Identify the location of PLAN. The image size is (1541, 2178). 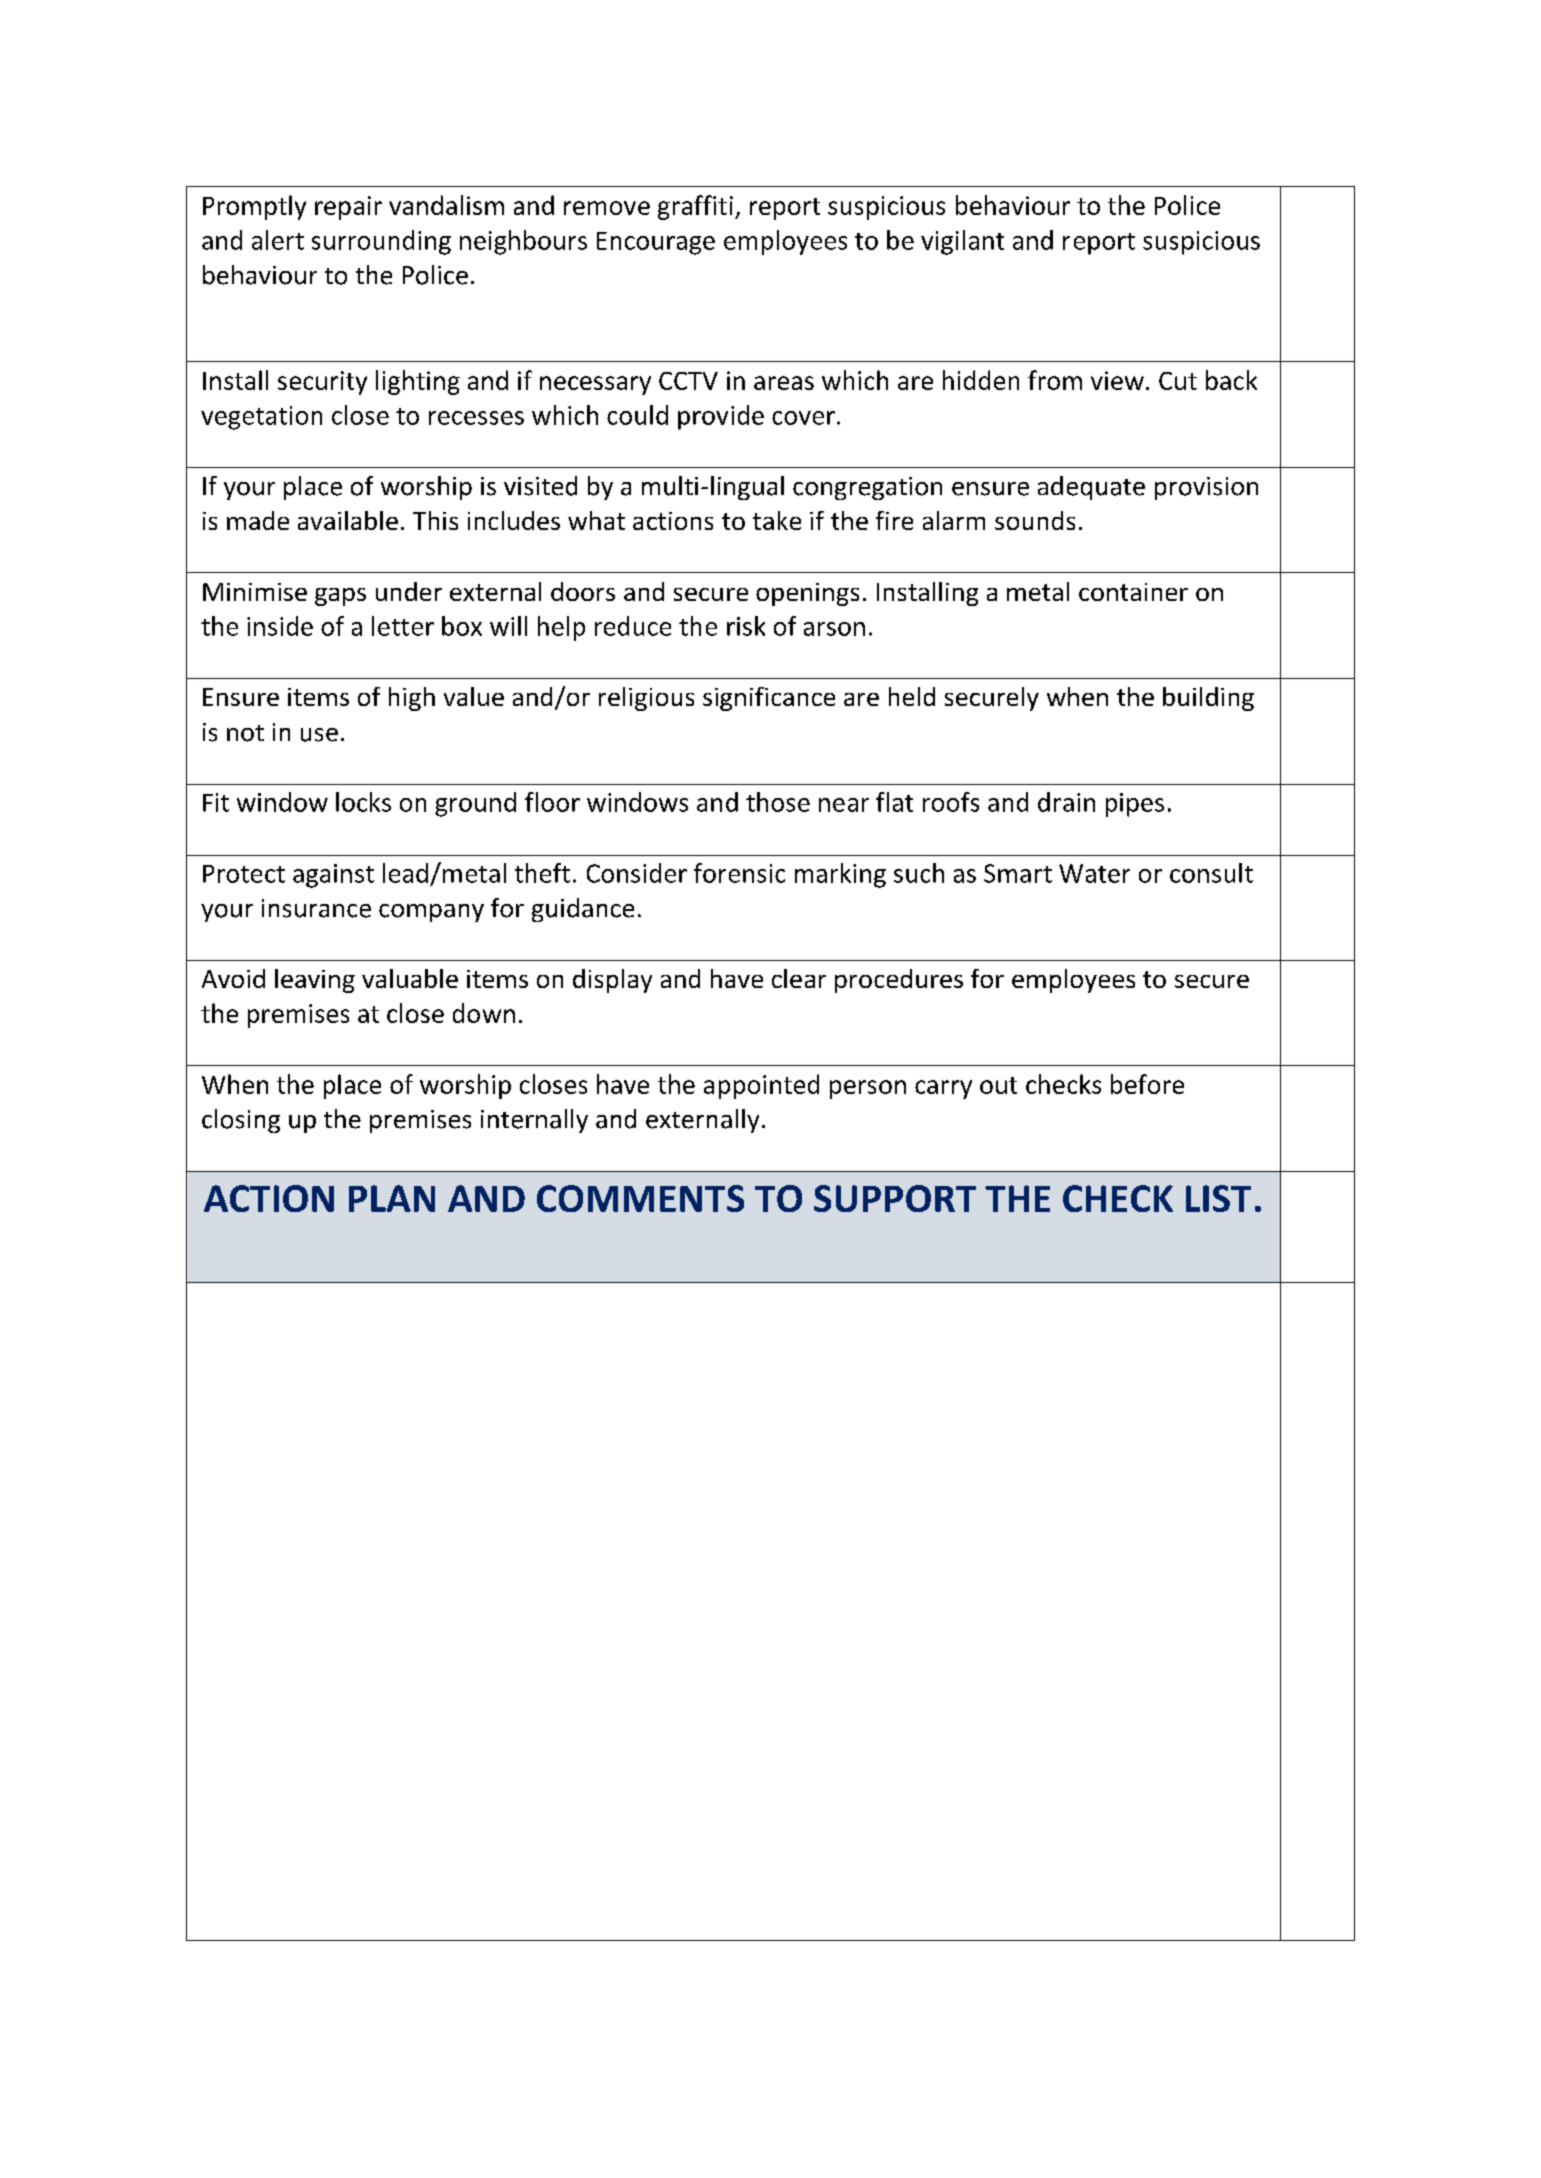
(392, 1198).
